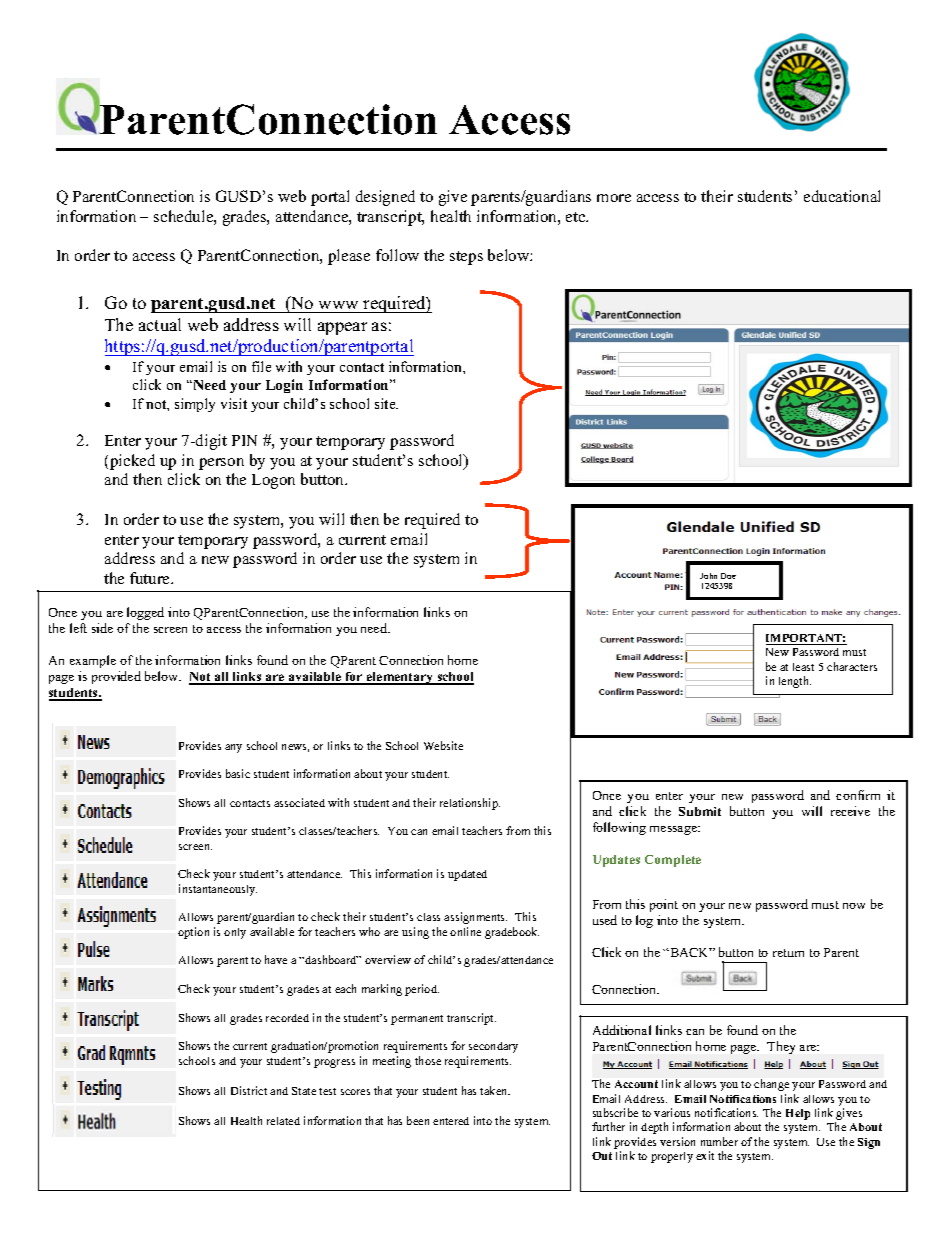 The width and height of the page is (952, 1233). I want to click on online, so click(465, 931).
